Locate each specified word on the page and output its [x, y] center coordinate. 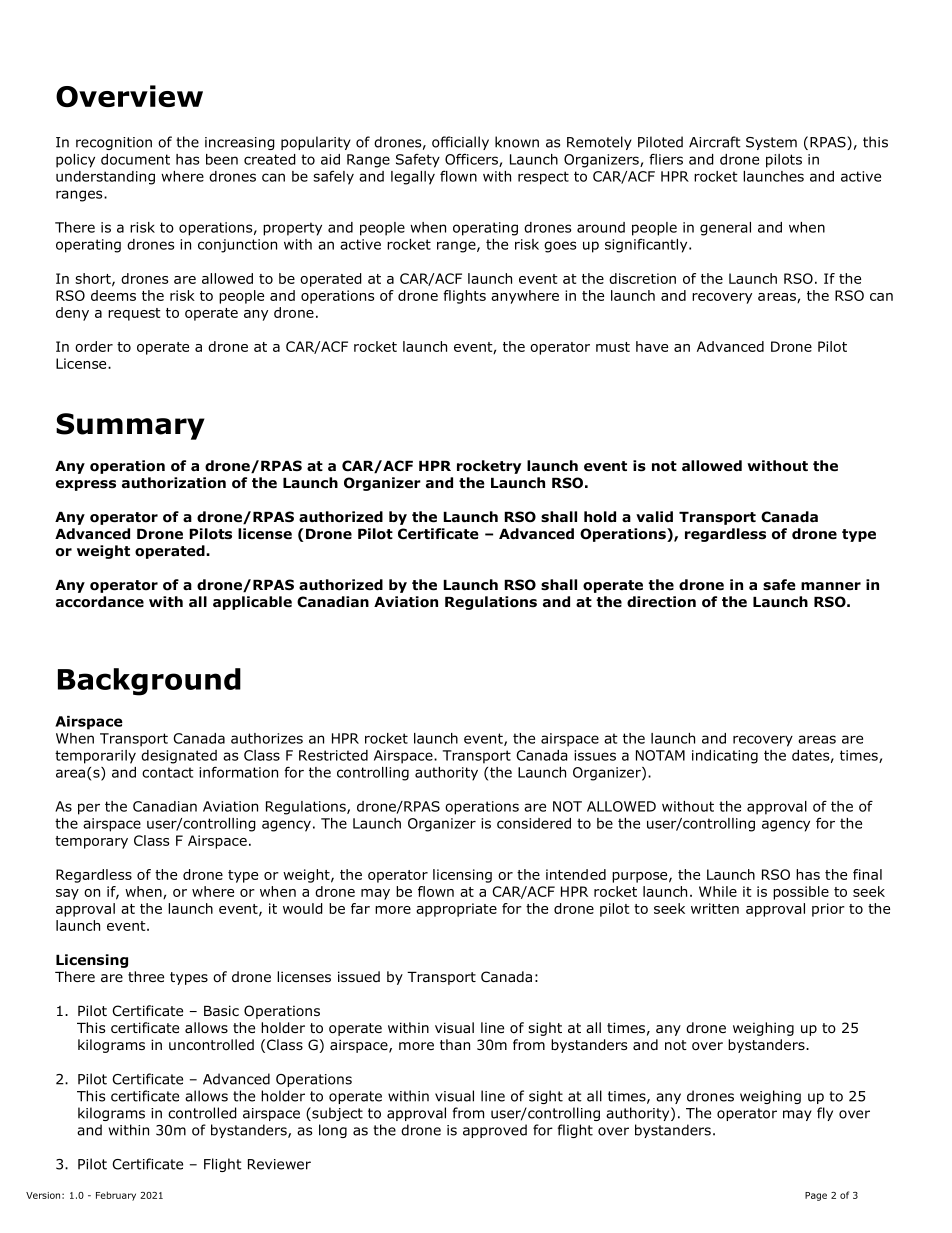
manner [831, 586]
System [771, 143]
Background [149, 682]
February [116, 1196]
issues [595, 755]
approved [495, 1131]
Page [816, 1196]
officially [460, 143]
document [135, 159]
